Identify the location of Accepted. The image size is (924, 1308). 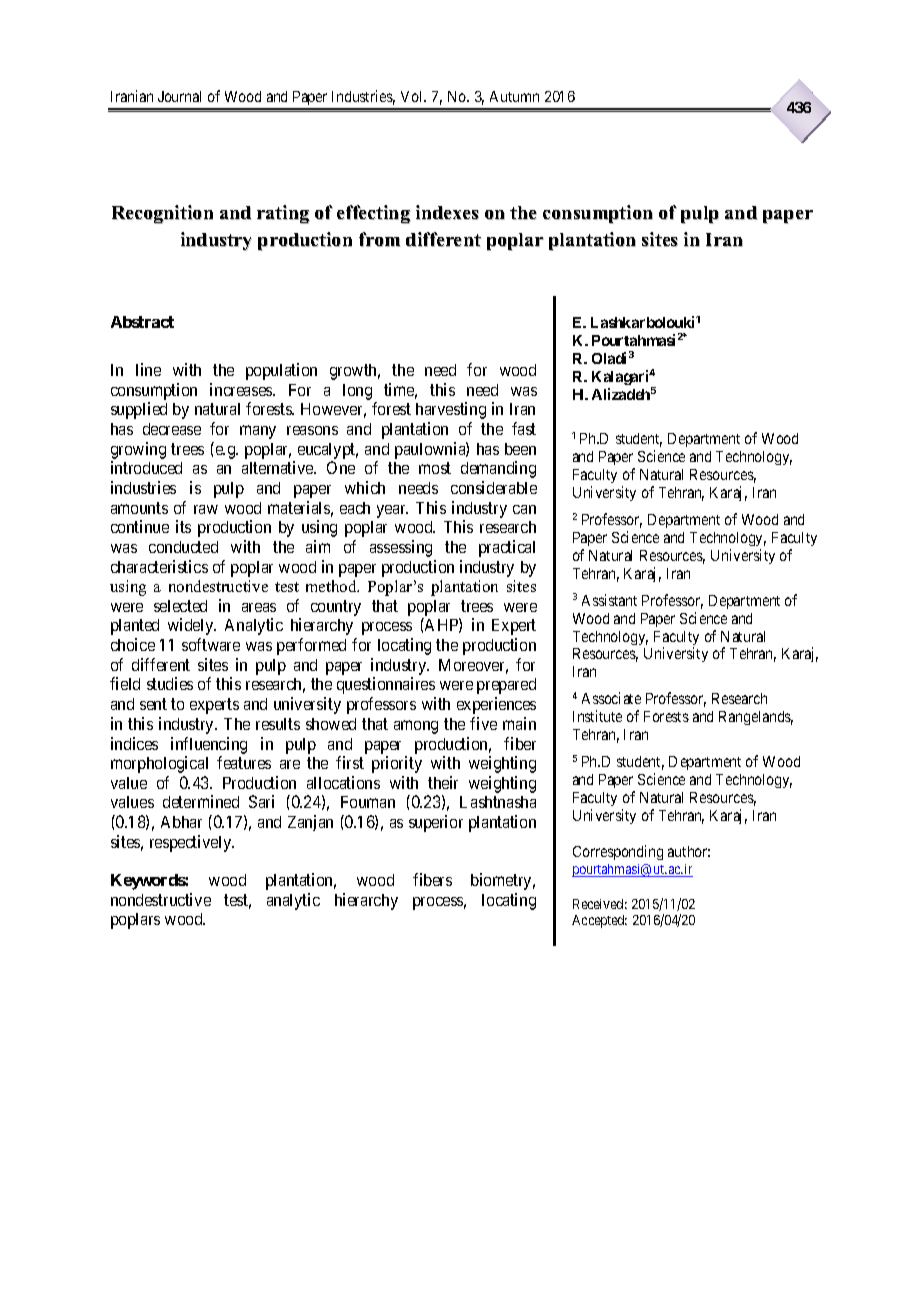
(599, 921).
